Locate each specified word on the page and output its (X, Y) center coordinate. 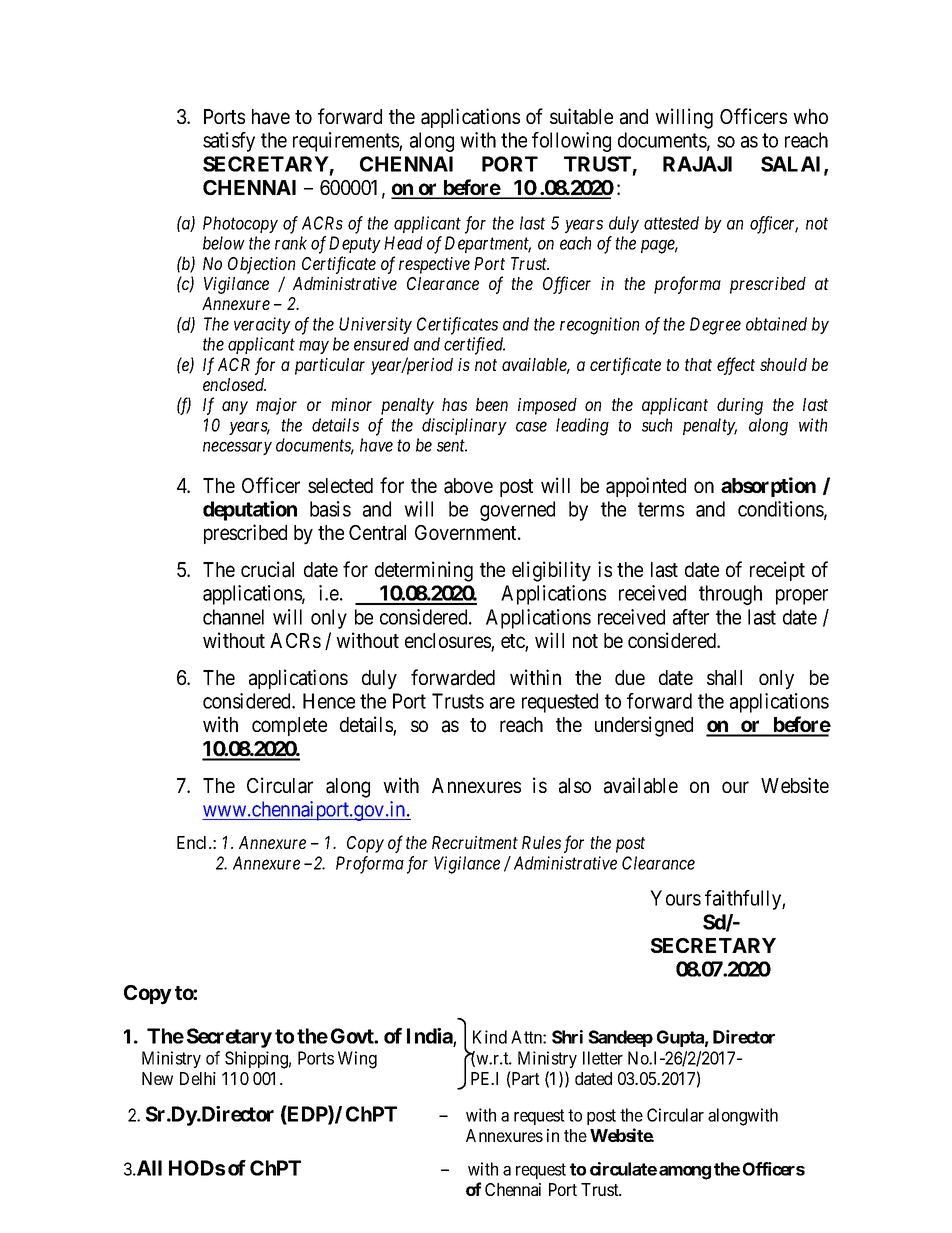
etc (513, 642)
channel (233, 617)
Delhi (198, 1078)
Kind (490, 1037)
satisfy (229, 142)
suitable (581, 116)
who (810, 116)
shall (724, 678)
